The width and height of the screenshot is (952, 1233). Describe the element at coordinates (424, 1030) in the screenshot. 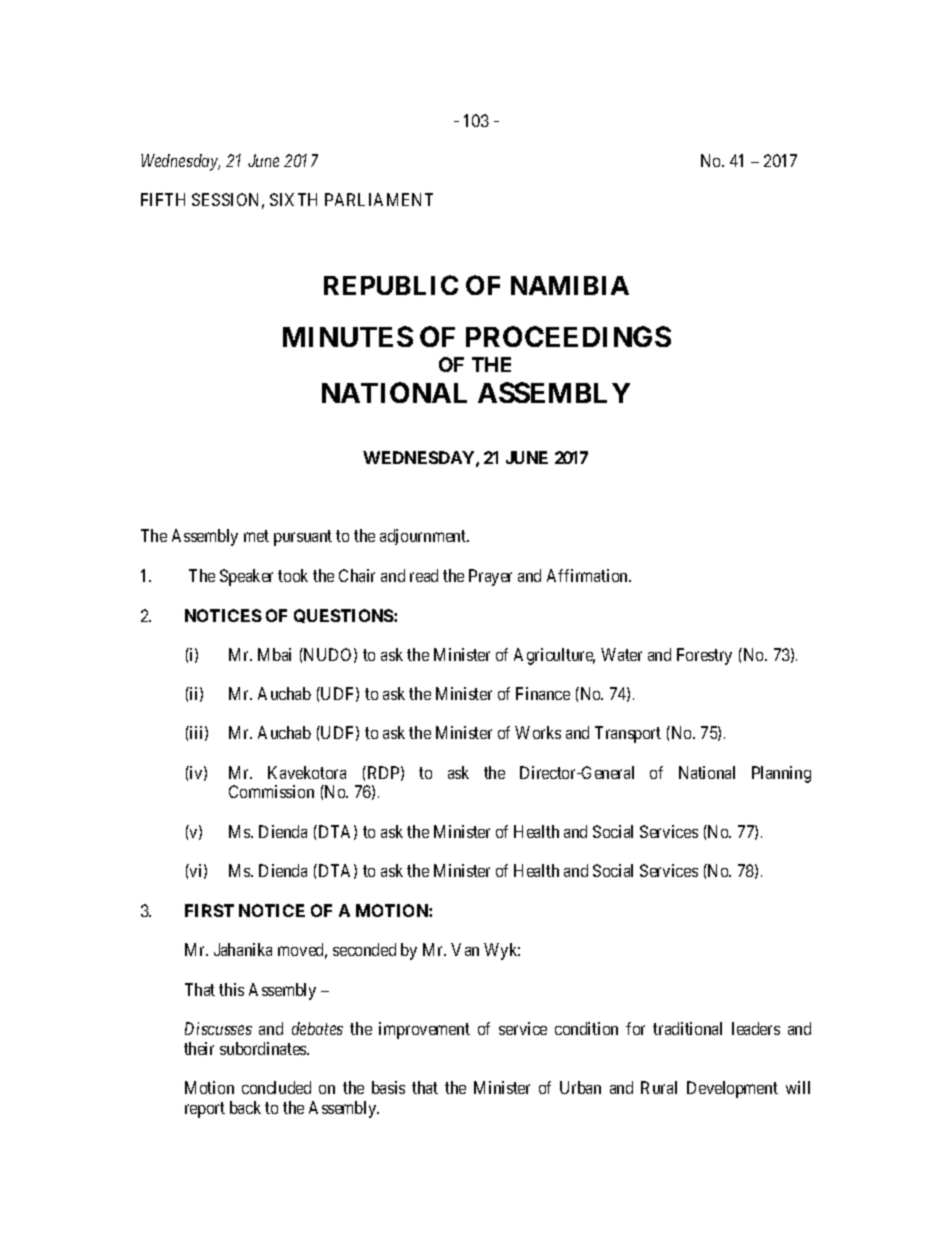

I see `improvement` at that location.
